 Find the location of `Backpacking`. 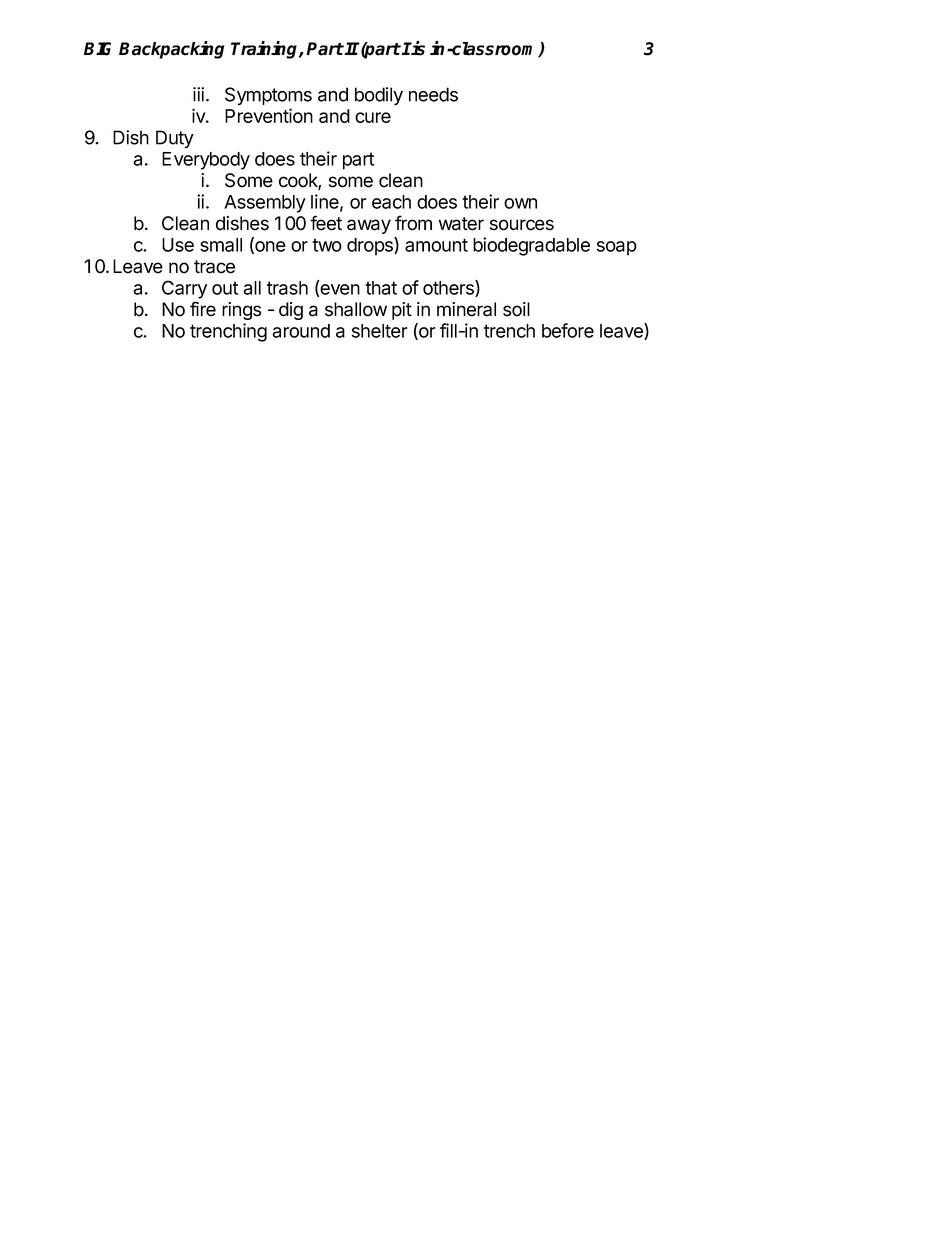

Backpacking is located at coordinates (171, 50).
